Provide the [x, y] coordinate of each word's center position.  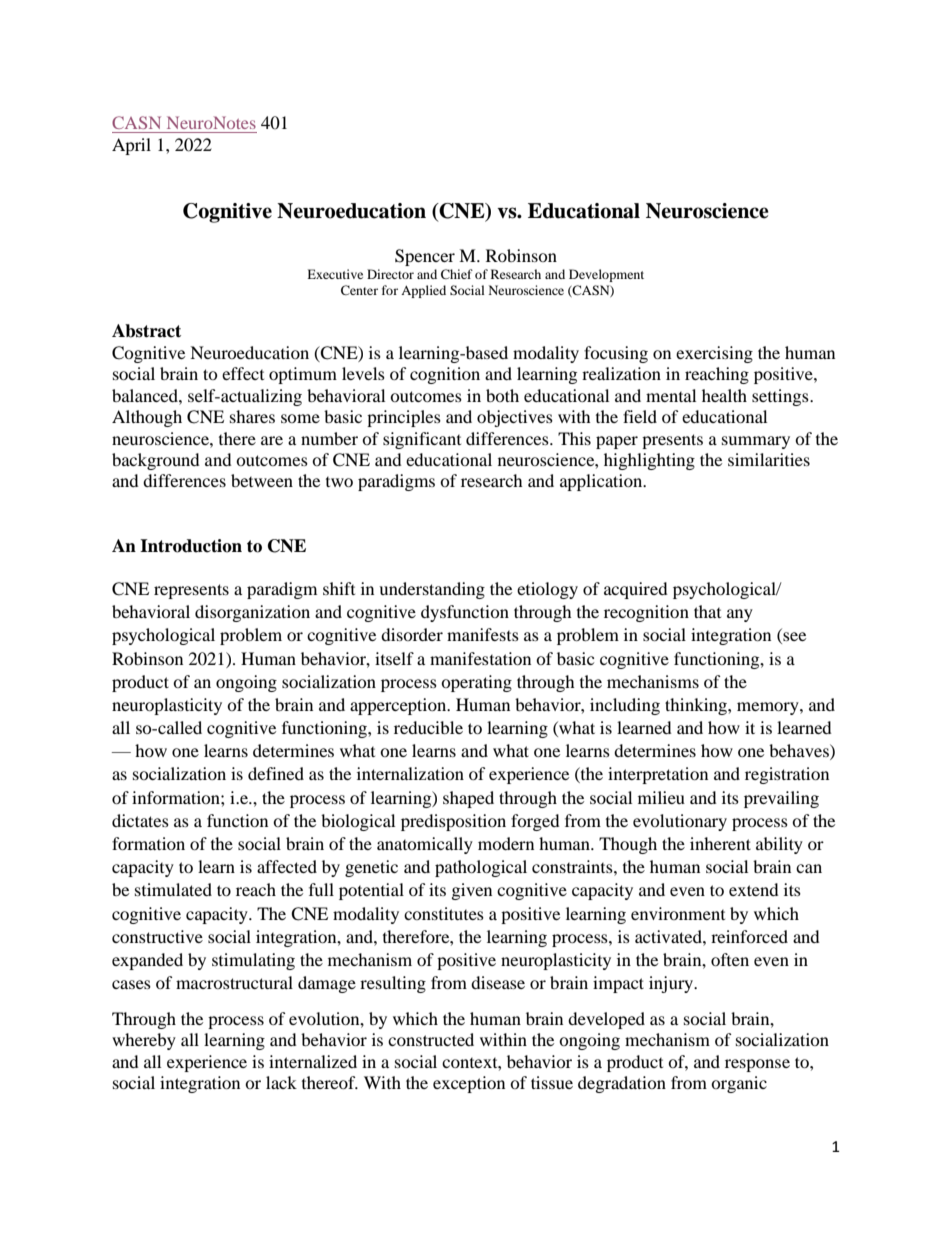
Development [606, 275]
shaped [468, 799]
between [262, 480]
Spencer [425, 257]
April [131, 146]
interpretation [658, 775]
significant [422, 440]
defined [276, 773]
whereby [144, 1041]
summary [756, 442]
